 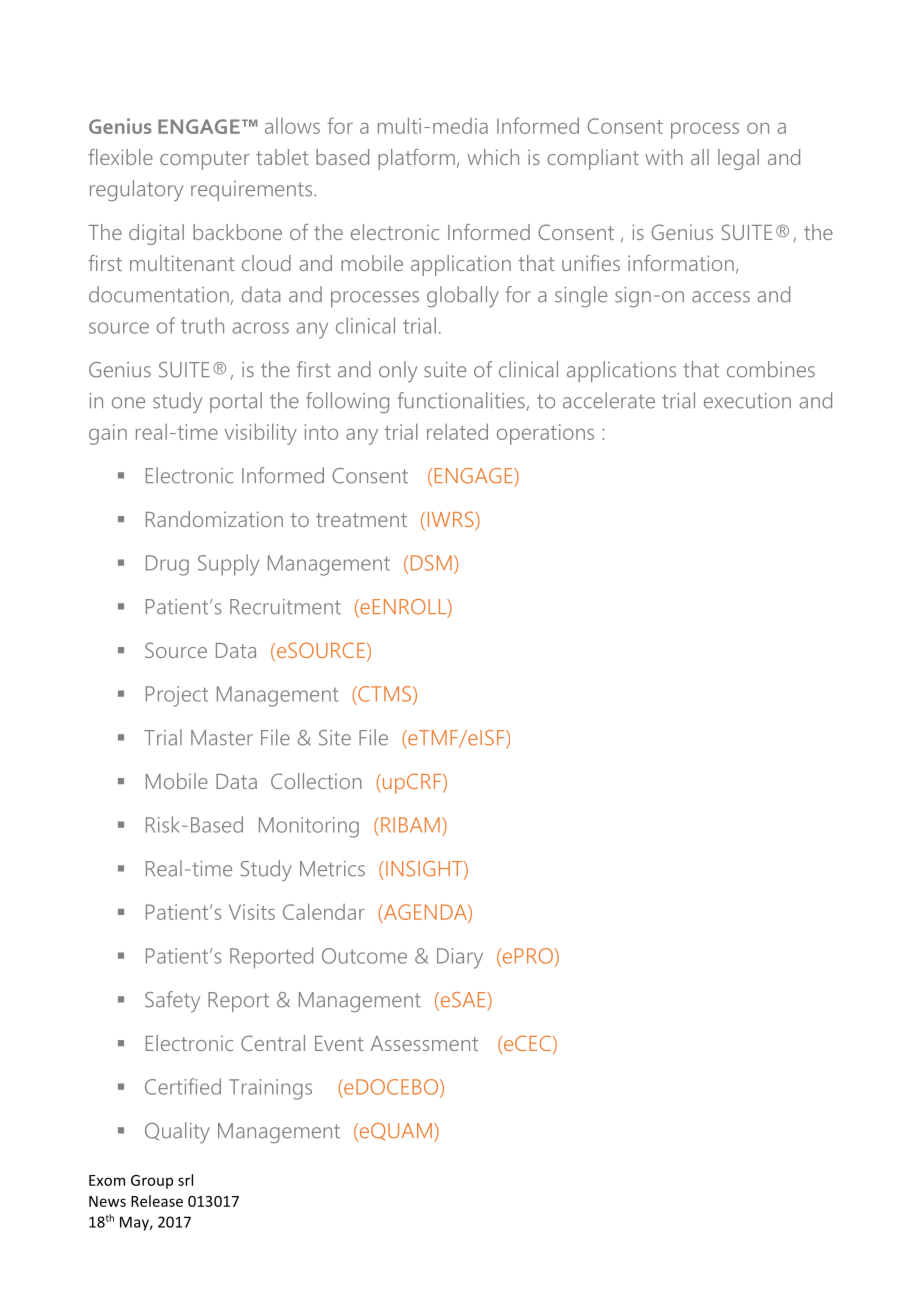 I want to click on INSIGHT, so click(x=425, y=870).
